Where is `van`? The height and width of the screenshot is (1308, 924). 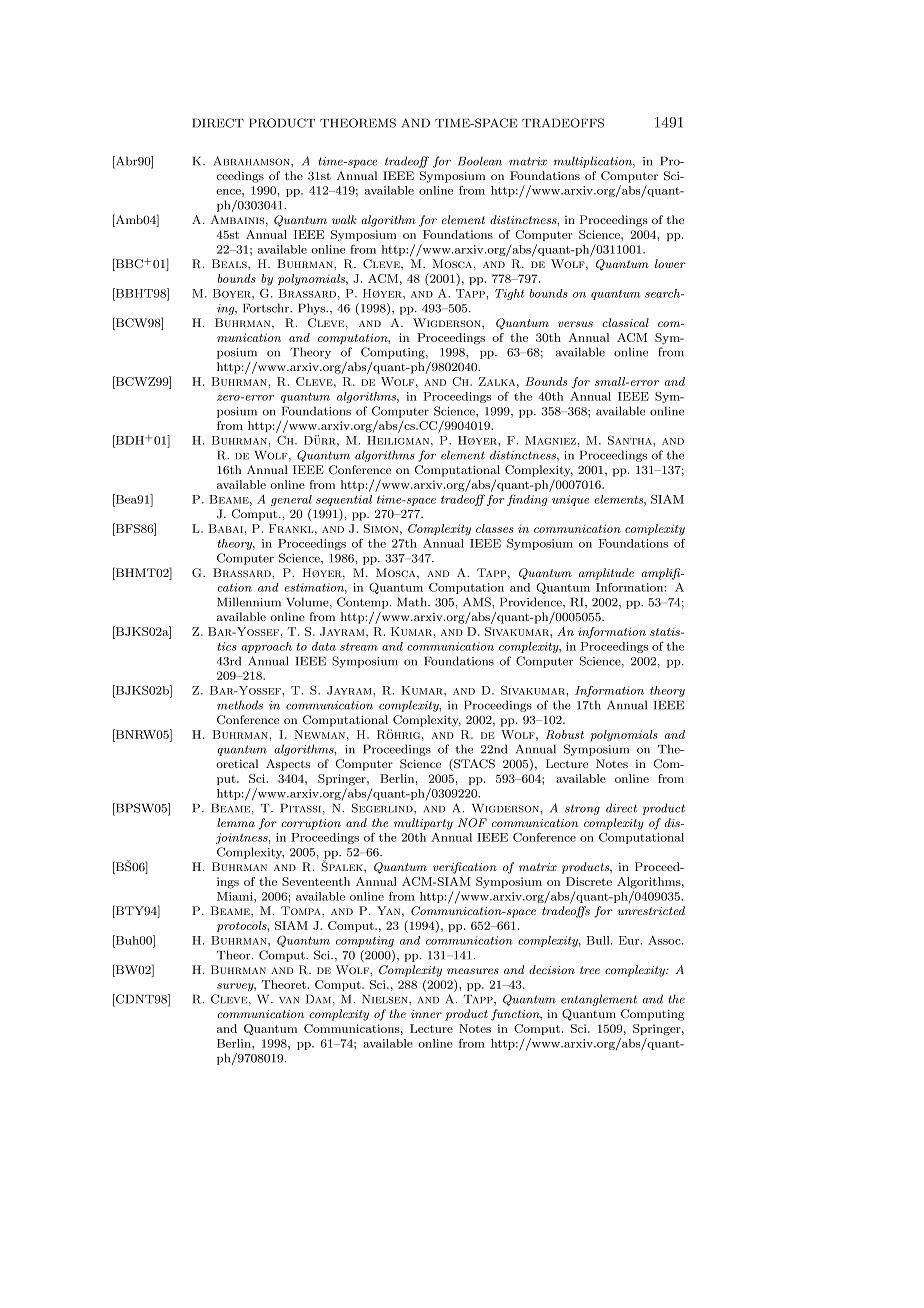
van is located at coordinates (289, 1000).
